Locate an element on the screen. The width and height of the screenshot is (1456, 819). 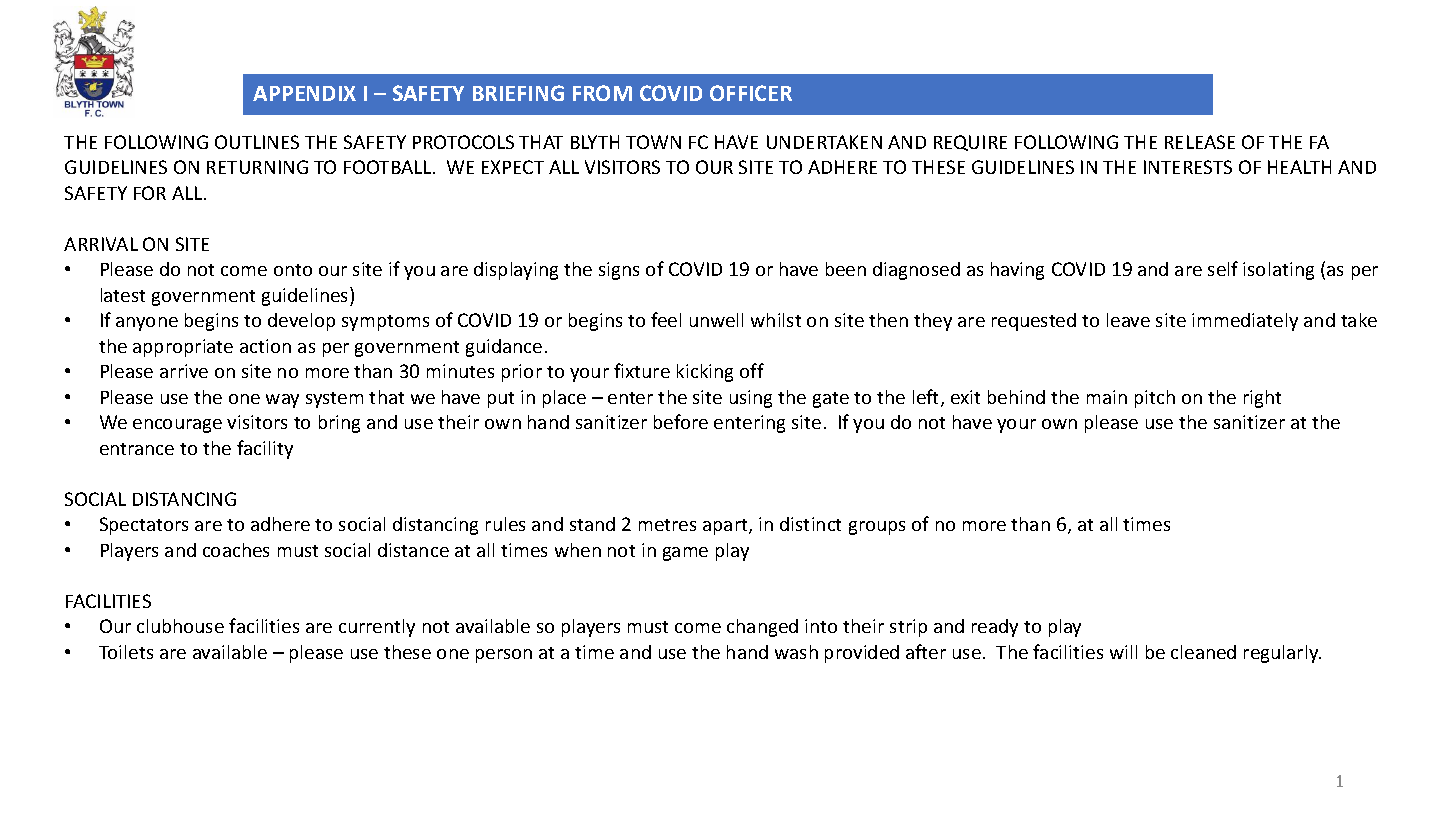
metres is located at coordinates (667, 525).
